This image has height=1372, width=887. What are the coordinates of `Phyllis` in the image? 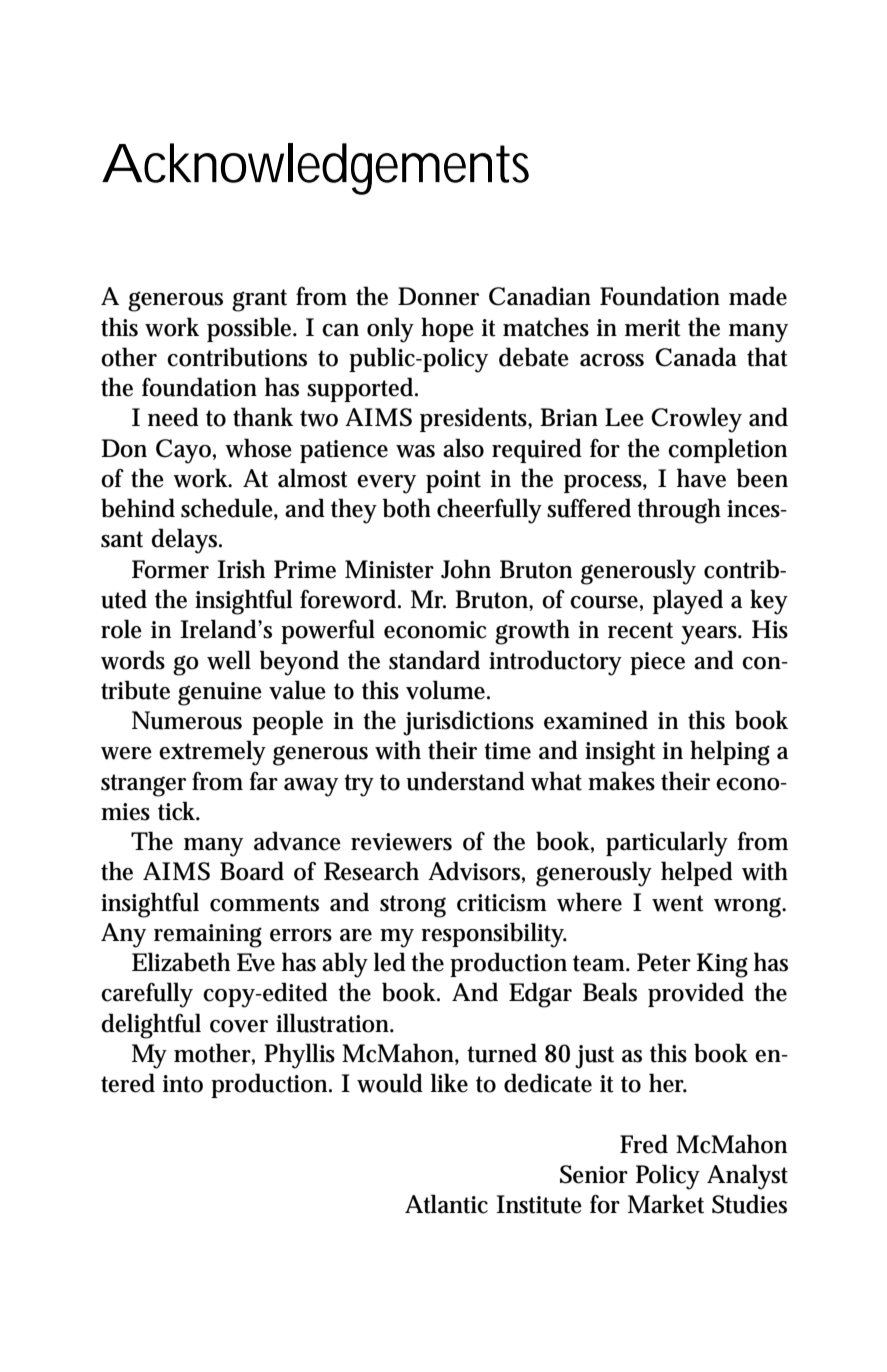 It's located at (299, 1056).
